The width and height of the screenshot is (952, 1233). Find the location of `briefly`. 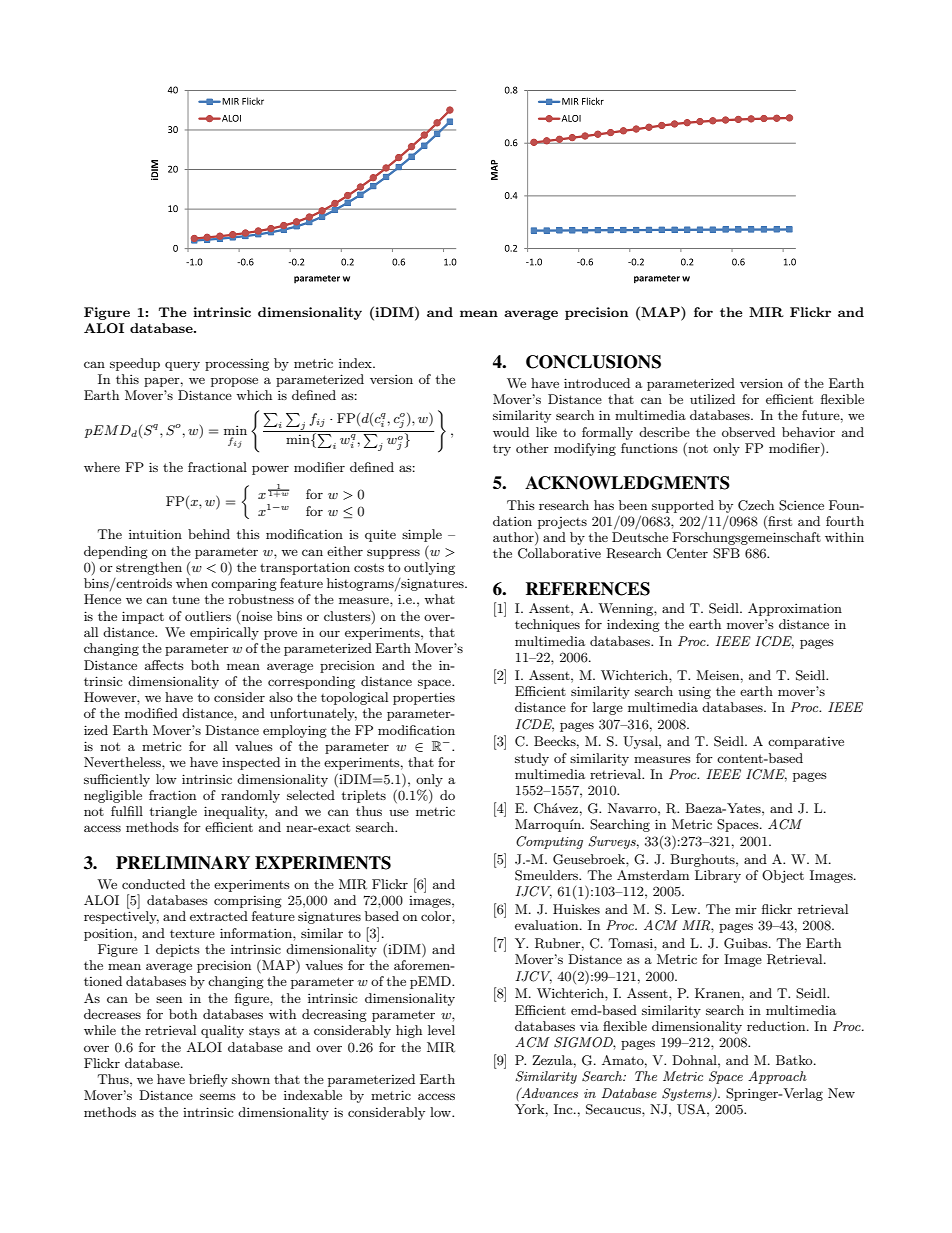

briefly is located at coordinates (208, 1080).
